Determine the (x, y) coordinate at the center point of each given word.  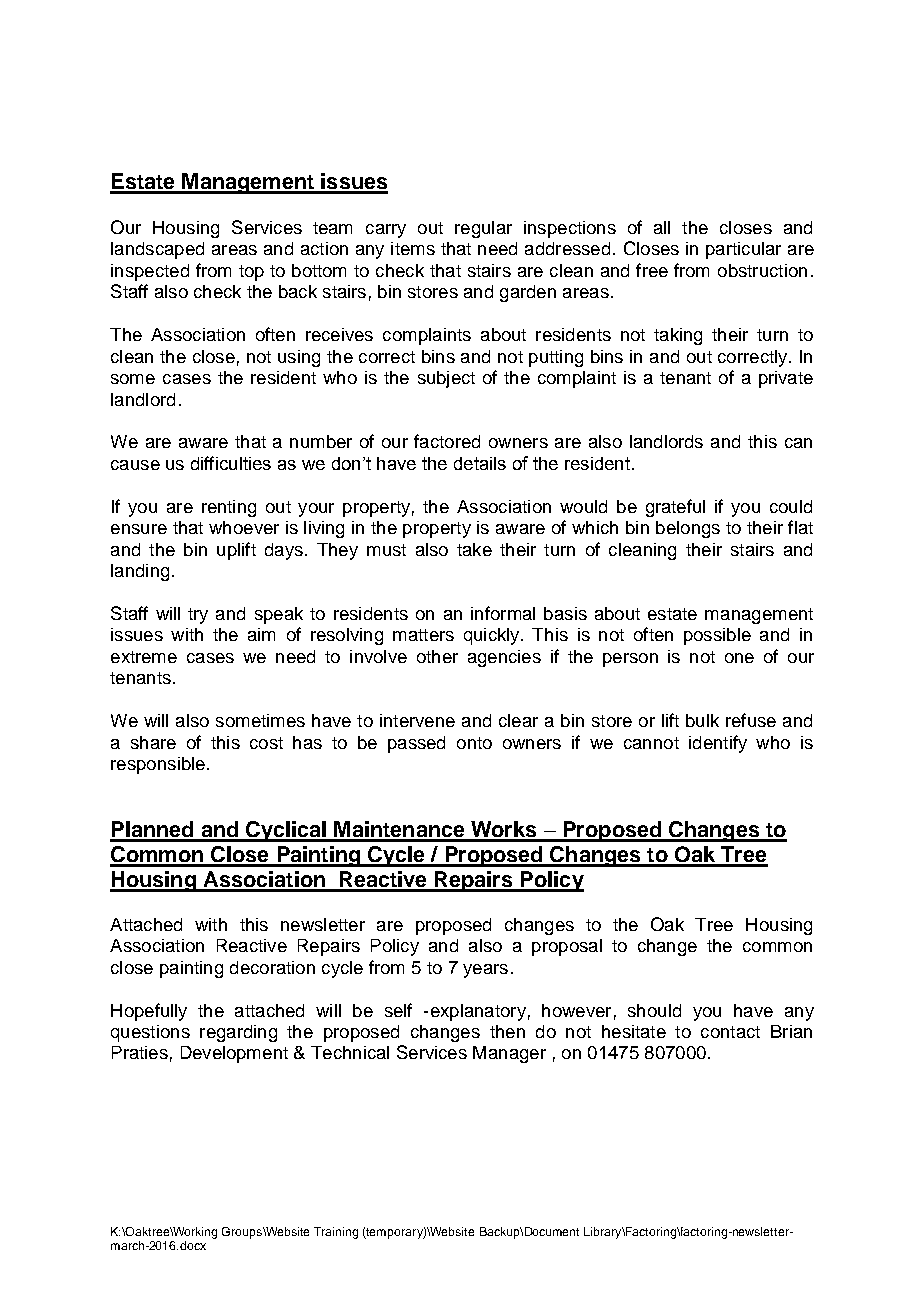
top (251, 273)
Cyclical (286, 831)
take (474, 549)
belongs (688, 529)
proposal (567, 947)
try (198, 616)
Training (336, 1233)
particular (743, 250)
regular (483, 229)
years (485, 971)
